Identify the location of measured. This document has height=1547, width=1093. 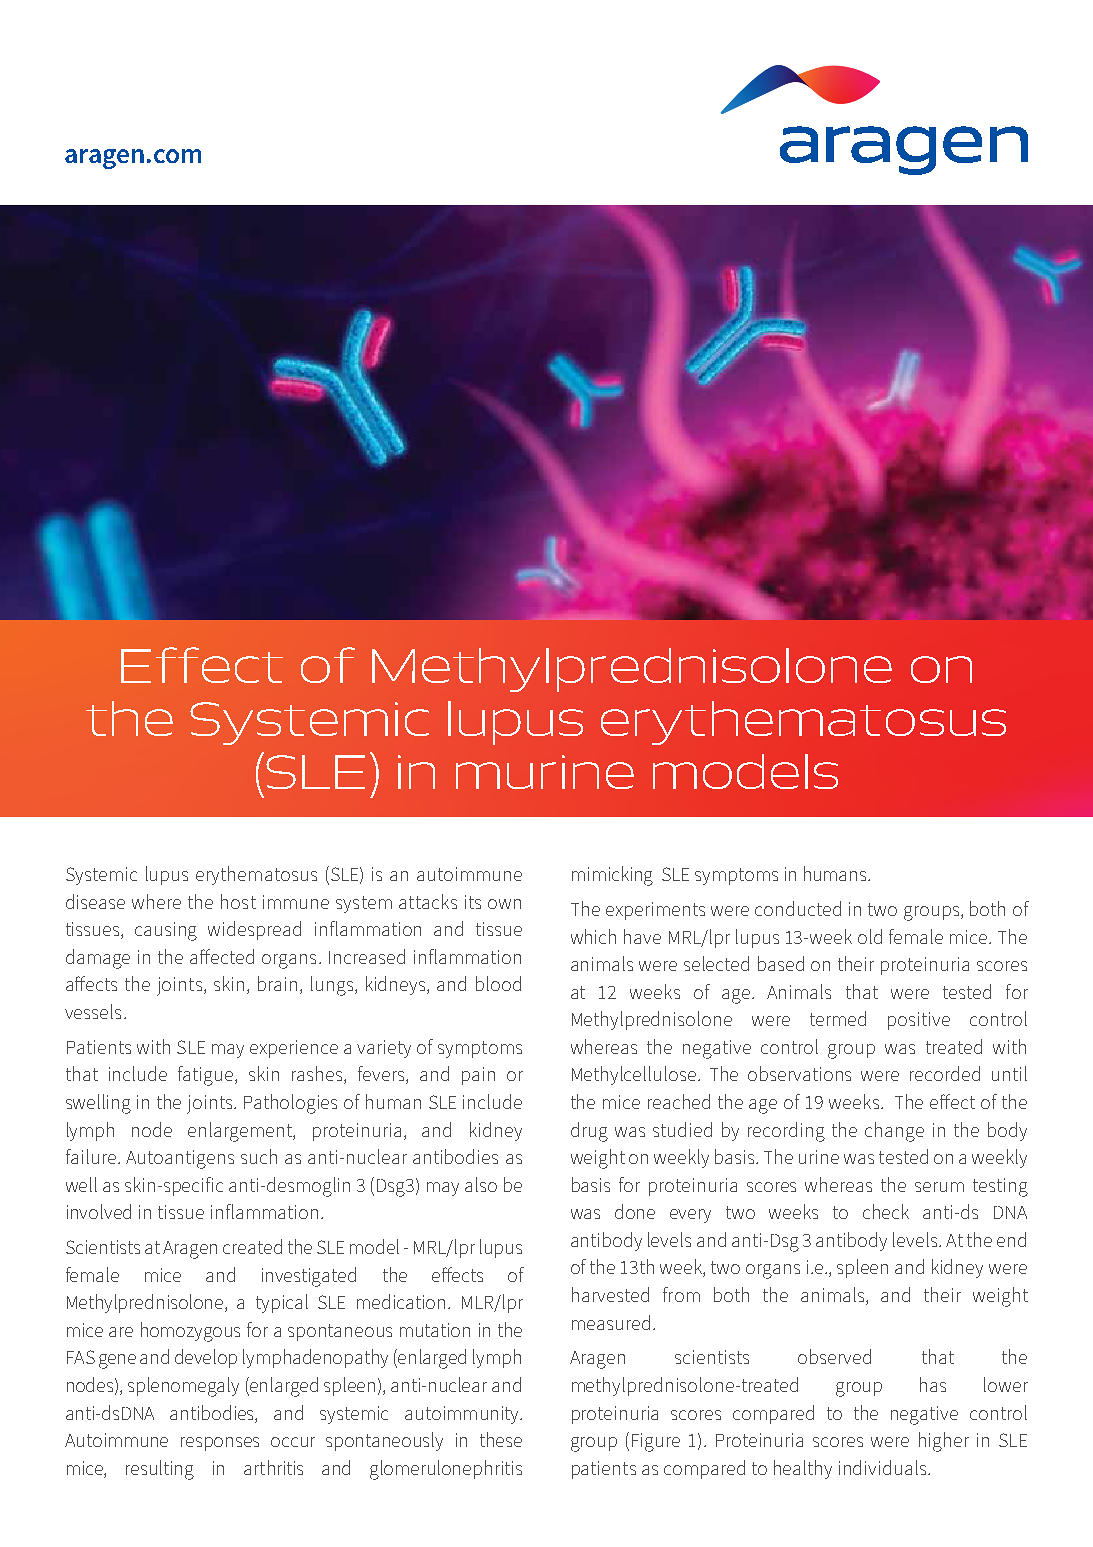
(611, 1322).
